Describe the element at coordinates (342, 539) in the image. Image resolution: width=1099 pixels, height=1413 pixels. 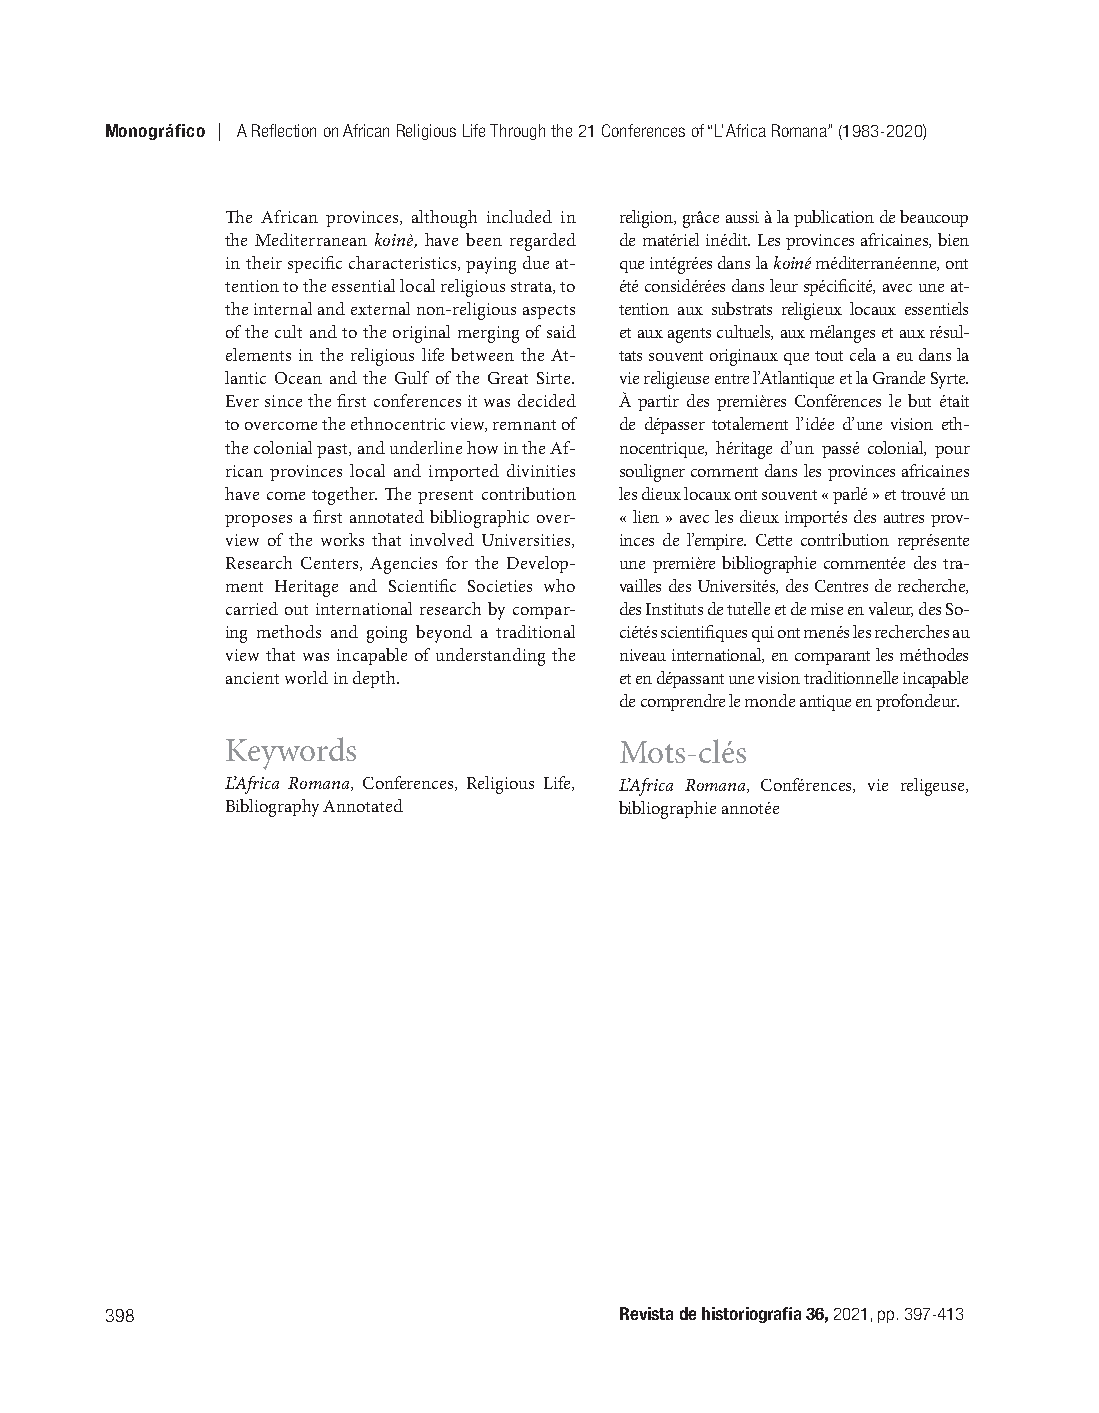
I see `works` at that location.
